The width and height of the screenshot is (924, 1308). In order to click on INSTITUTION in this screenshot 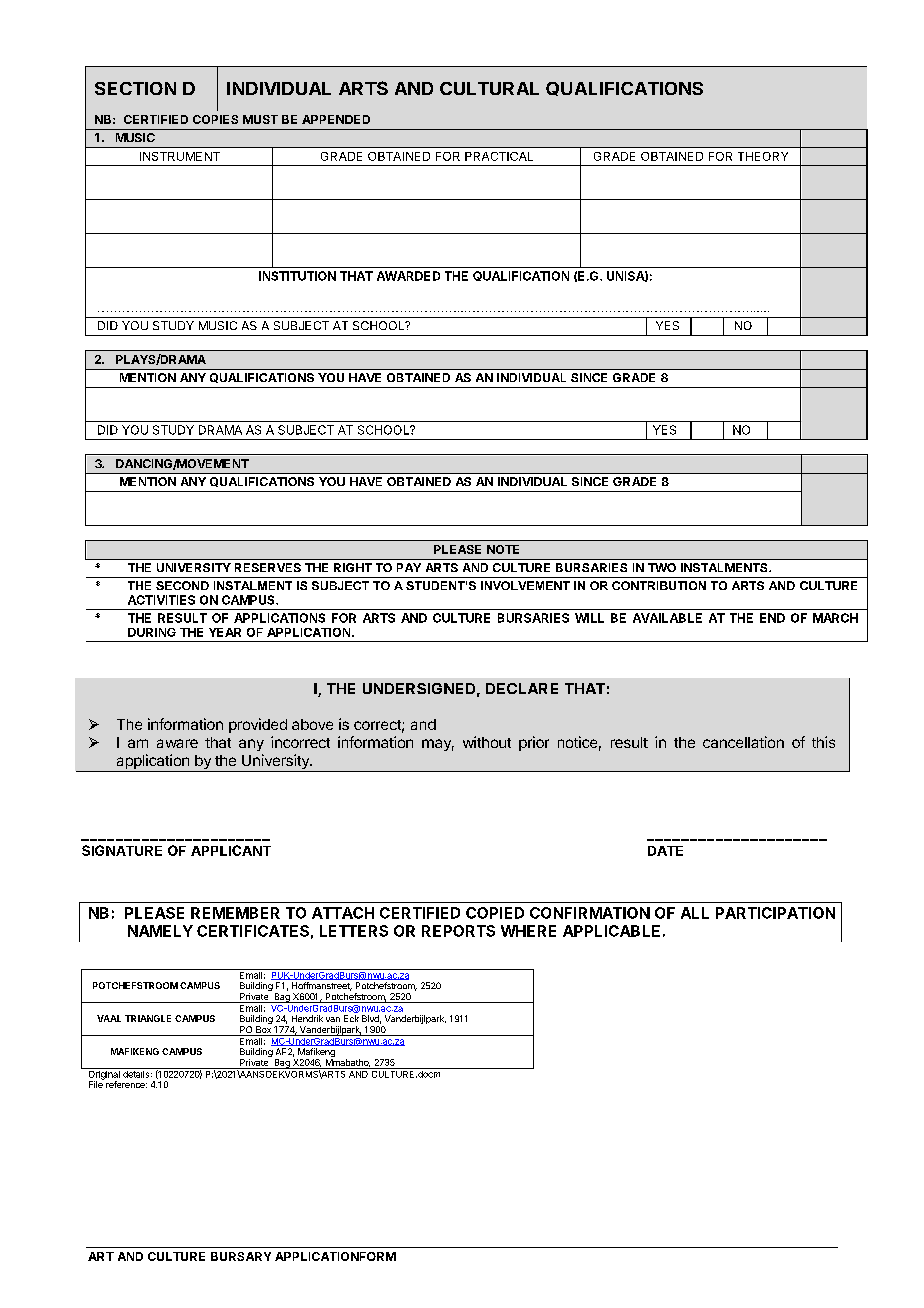, I will do `click(297, 276)`.
